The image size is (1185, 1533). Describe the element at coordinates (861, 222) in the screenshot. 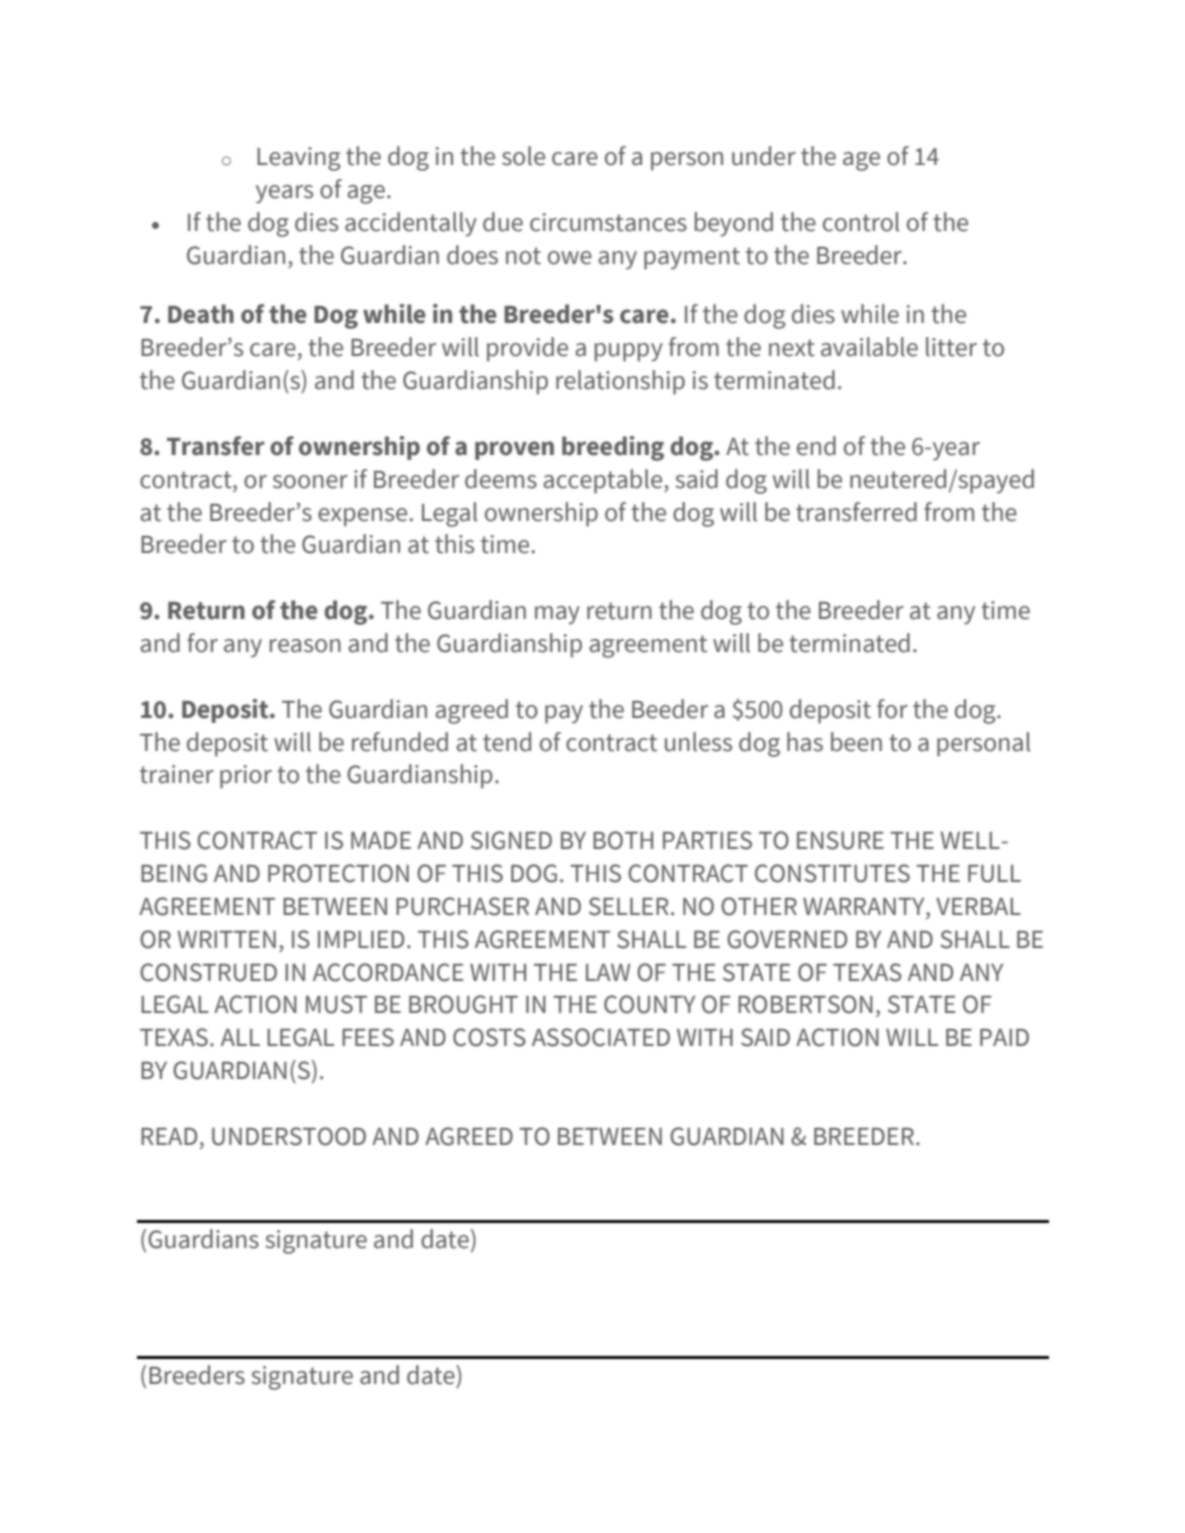

I see `control` at that location.
